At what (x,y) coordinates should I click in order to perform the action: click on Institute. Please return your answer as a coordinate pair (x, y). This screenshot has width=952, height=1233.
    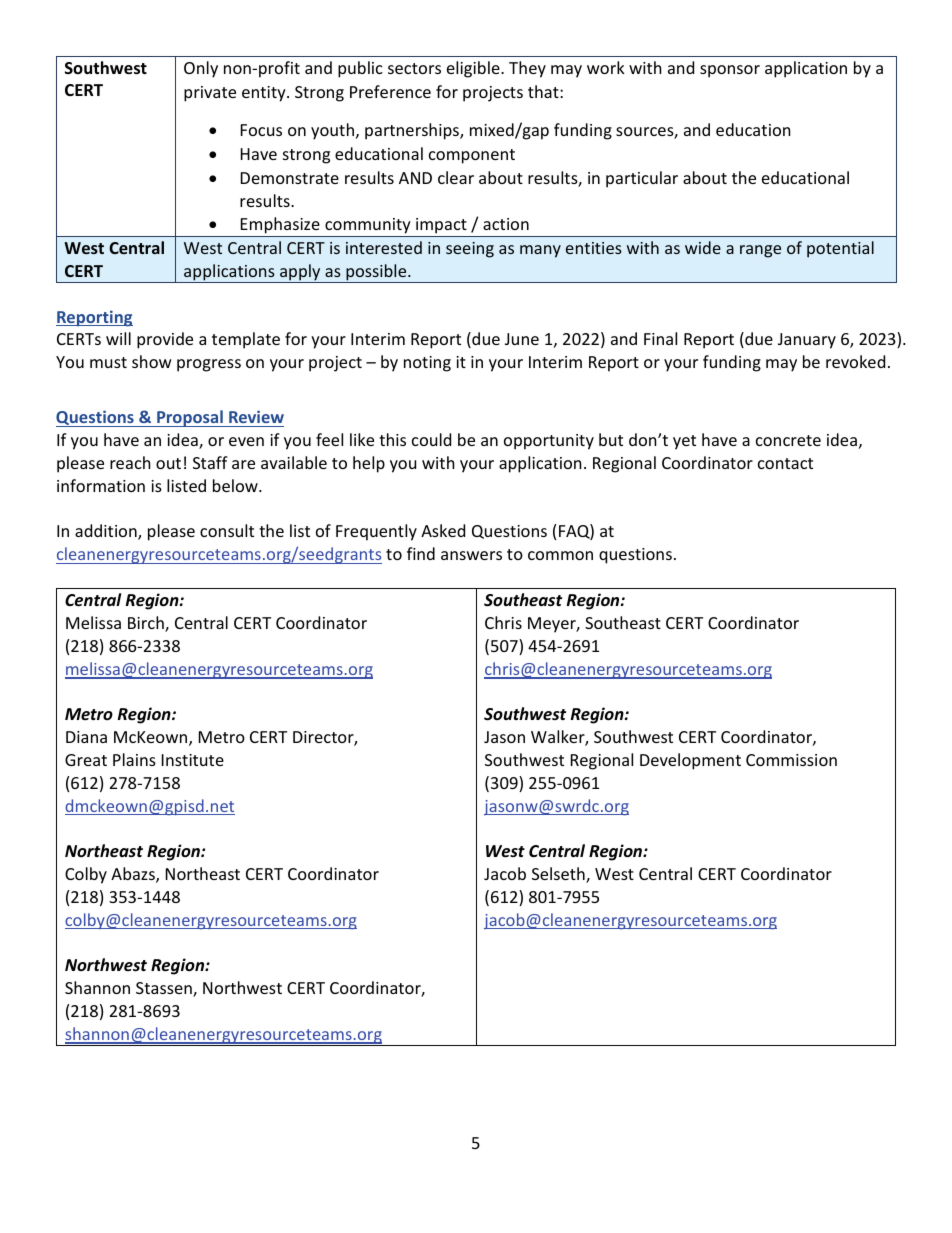
    Looking at the image, I should click on (193, 760).
